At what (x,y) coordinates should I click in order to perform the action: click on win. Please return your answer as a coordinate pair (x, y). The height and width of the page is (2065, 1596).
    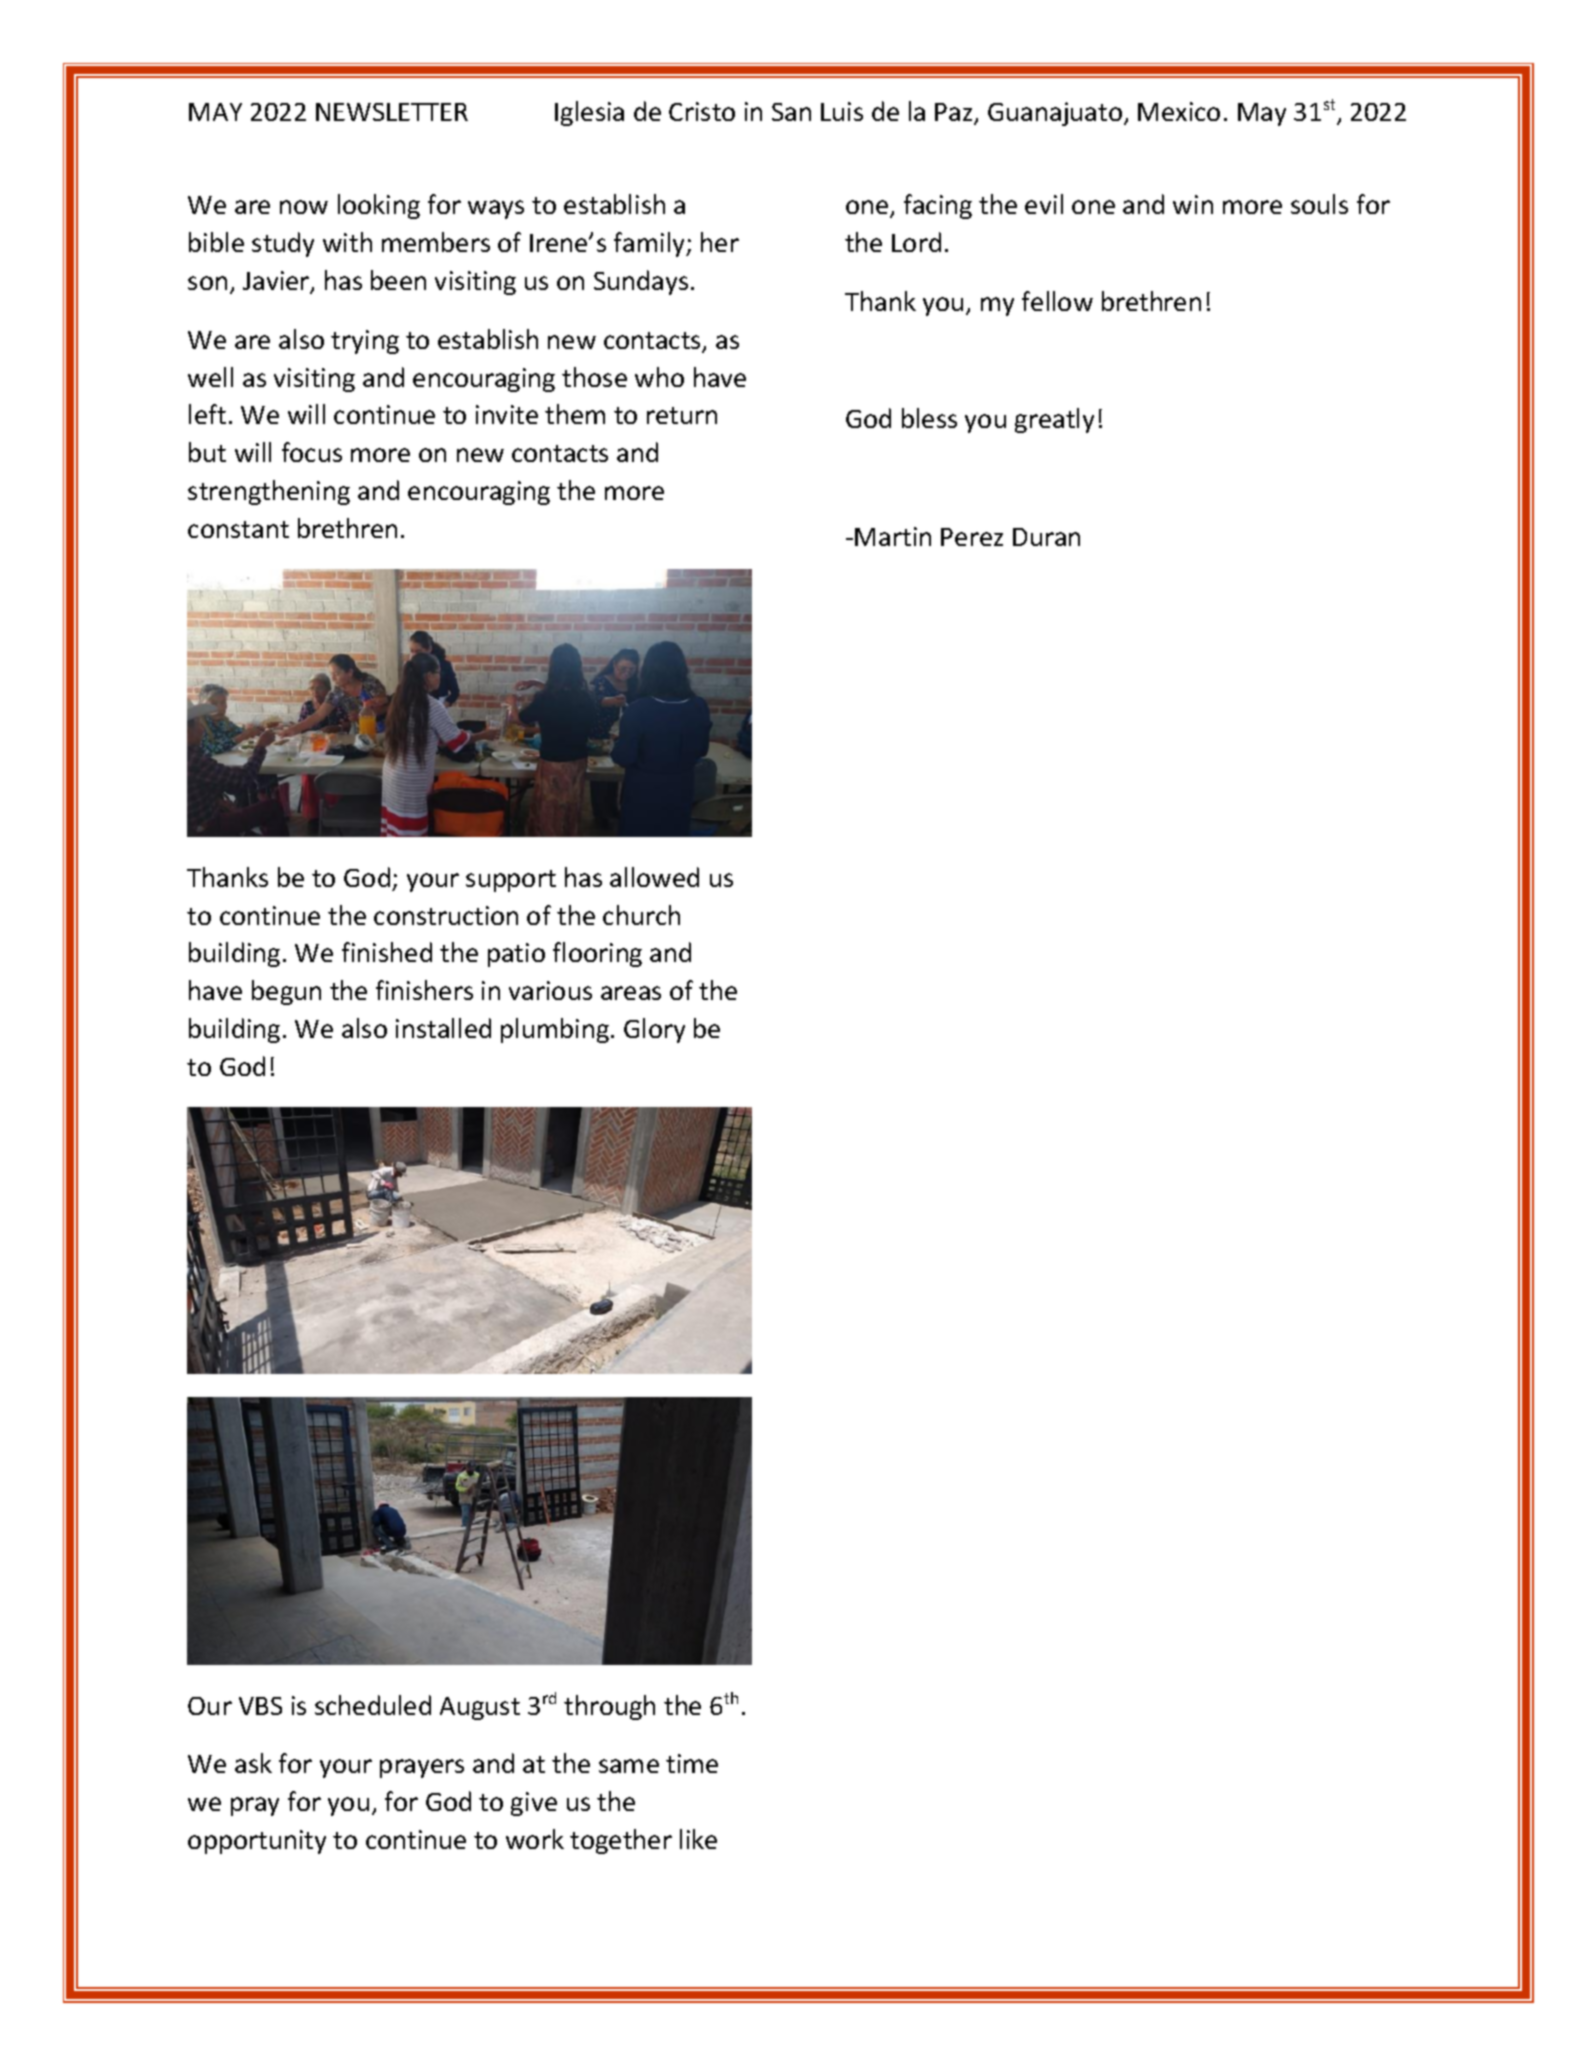
    Looking at the image, I should click on (1193, 204).
